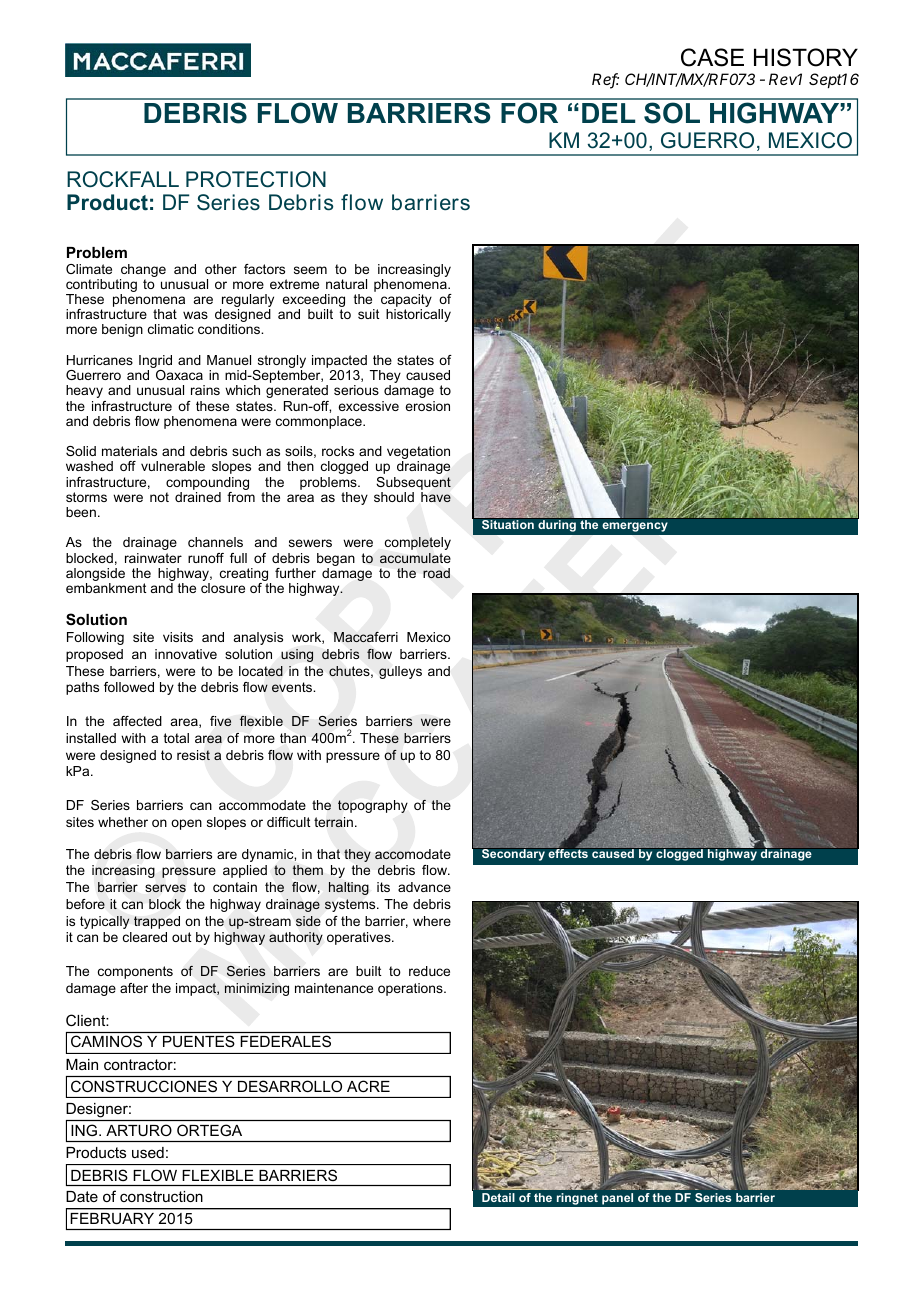 The height and width of the screenshot is (1308, 924). What do you see at coordinates (605, 80) in the screenshot?
I see `Ref` at bounding box center [605, 80].
